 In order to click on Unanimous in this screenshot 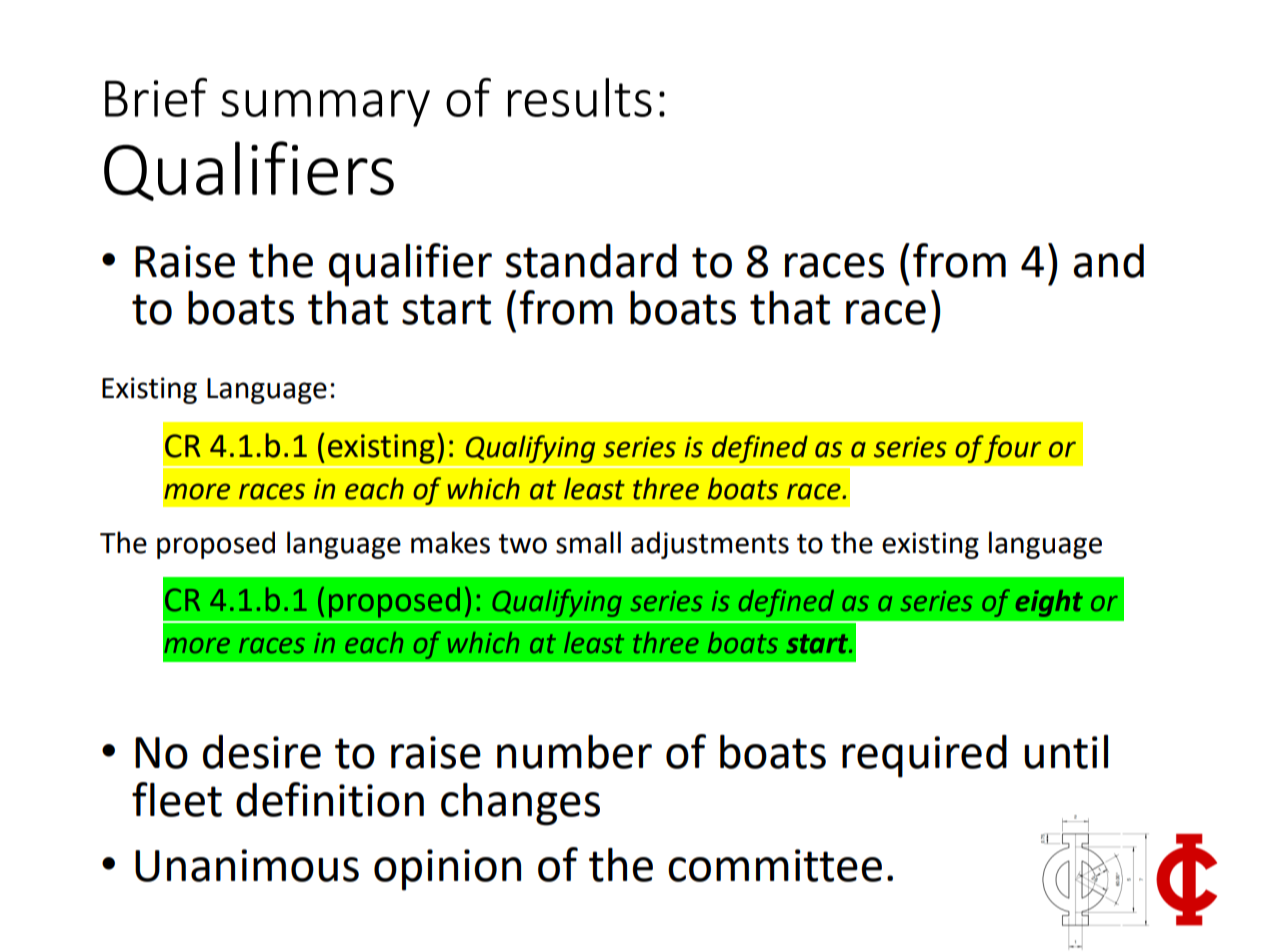, I will do `click(247, 865)`.
